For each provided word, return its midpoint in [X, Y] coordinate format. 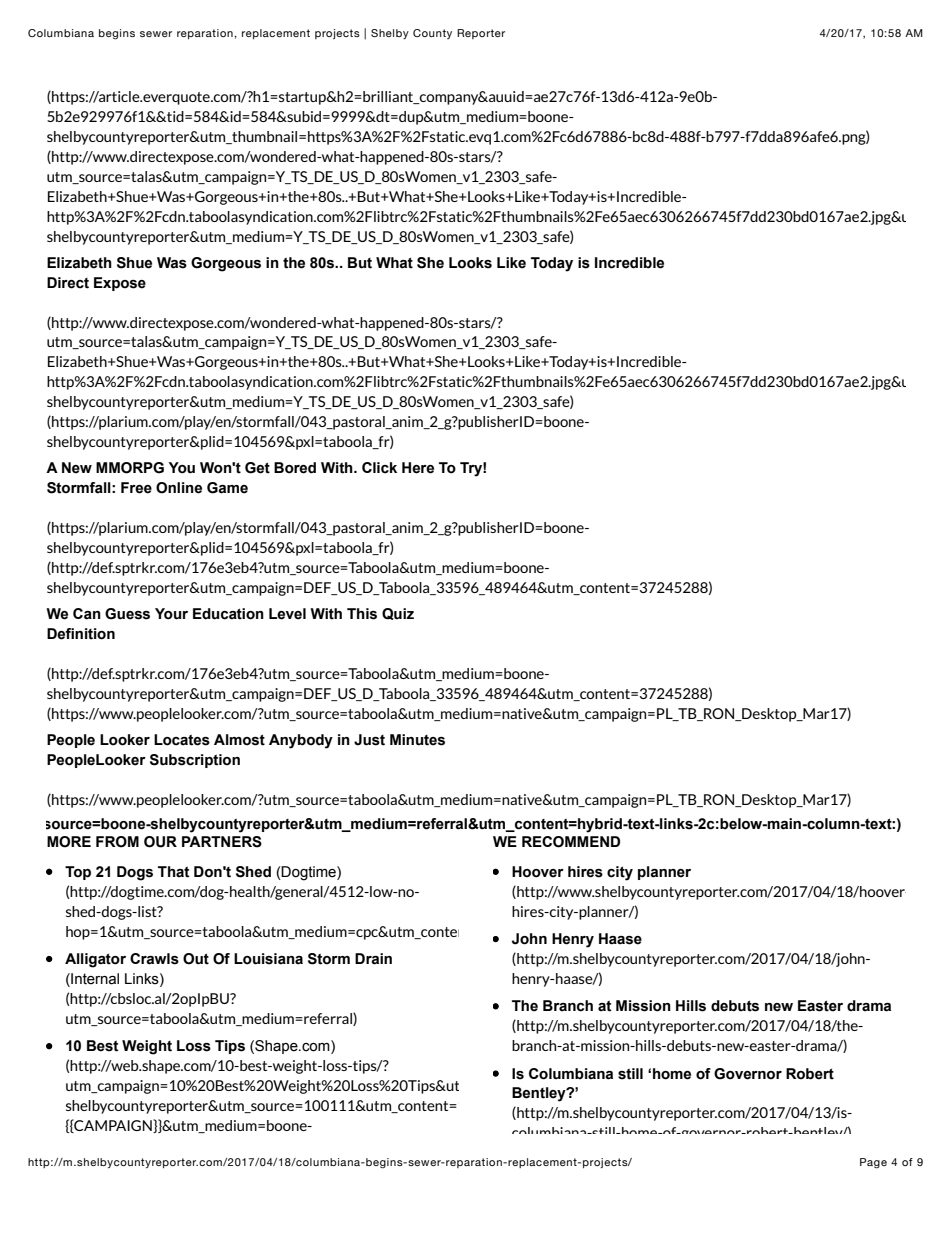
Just [369, 740]
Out [196, 959]
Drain [373, 959]
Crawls [154, 959]
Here [418, 468]
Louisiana [268, 959]
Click [379, 468]
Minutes [417, 740]
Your [171, 614]
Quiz [398, 614]
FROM [117, 842]
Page [873, 1163]
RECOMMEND [571, 842]
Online [179, 488]
